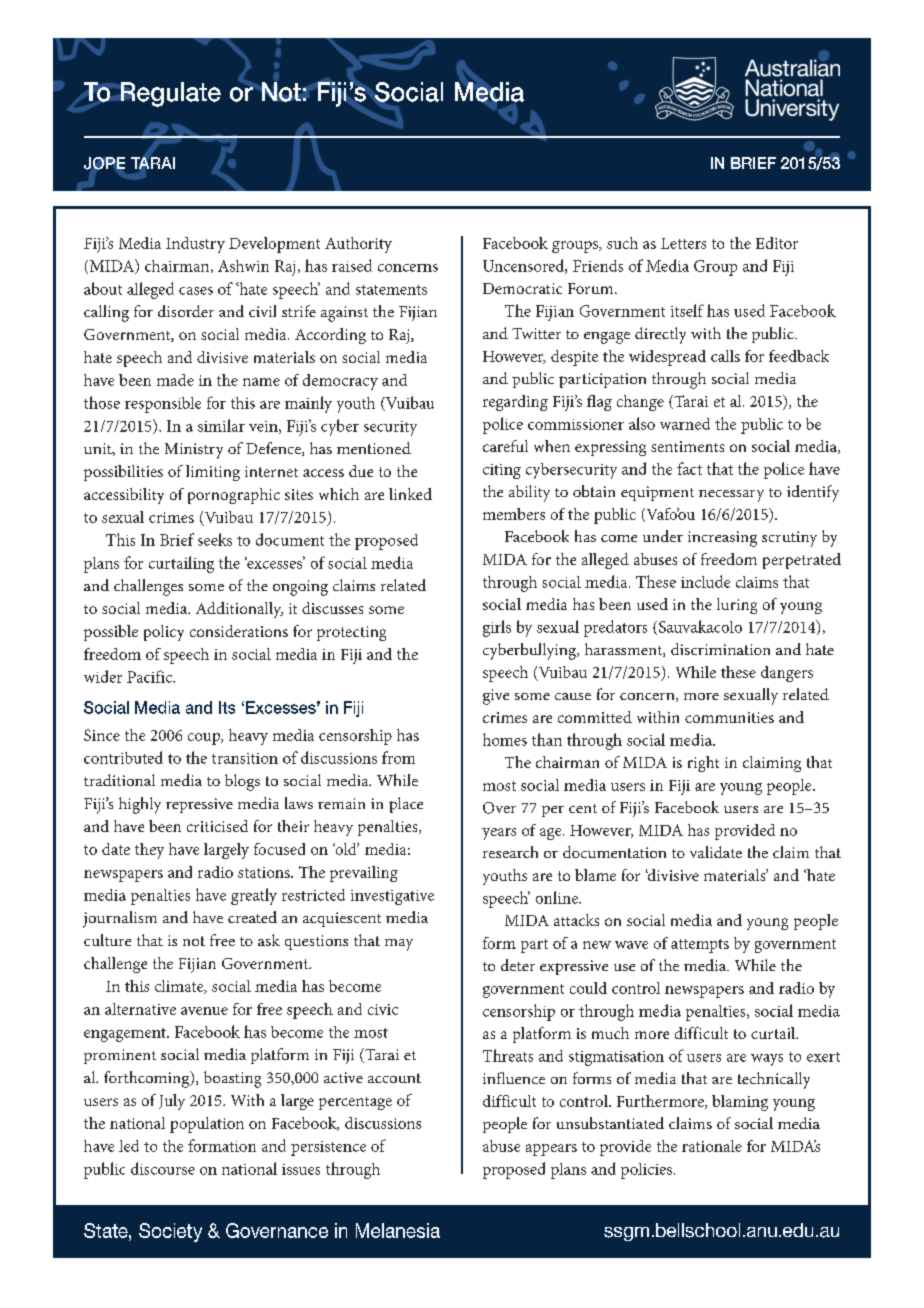 The width and height of the image is (924, 1308). I want to click on years, so click(499, 834).
